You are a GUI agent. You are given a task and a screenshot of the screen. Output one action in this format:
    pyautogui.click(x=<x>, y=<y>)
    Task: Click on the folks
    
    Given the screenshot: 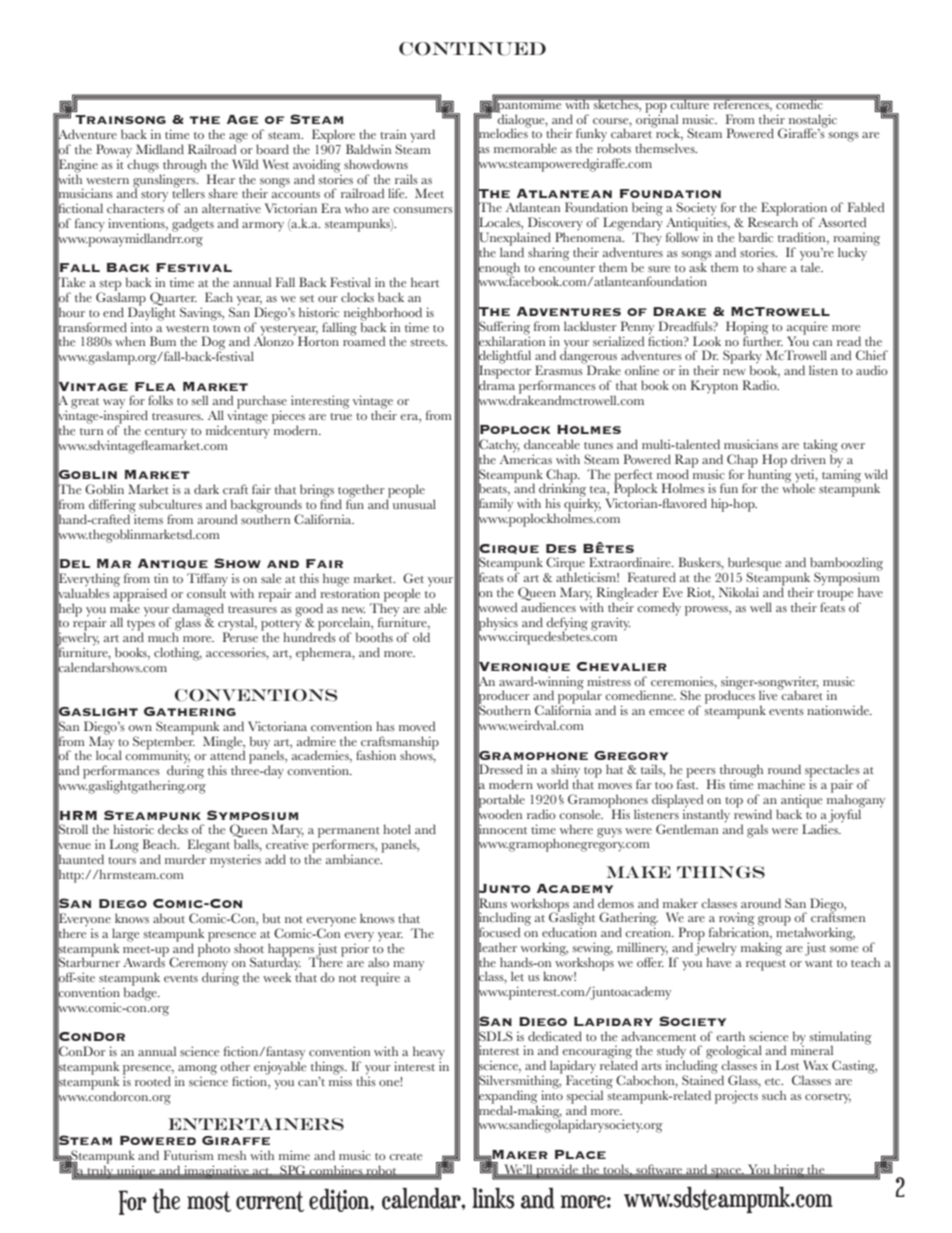 What is the action you would take?
    pyautogui.click(x=160, y=400)
